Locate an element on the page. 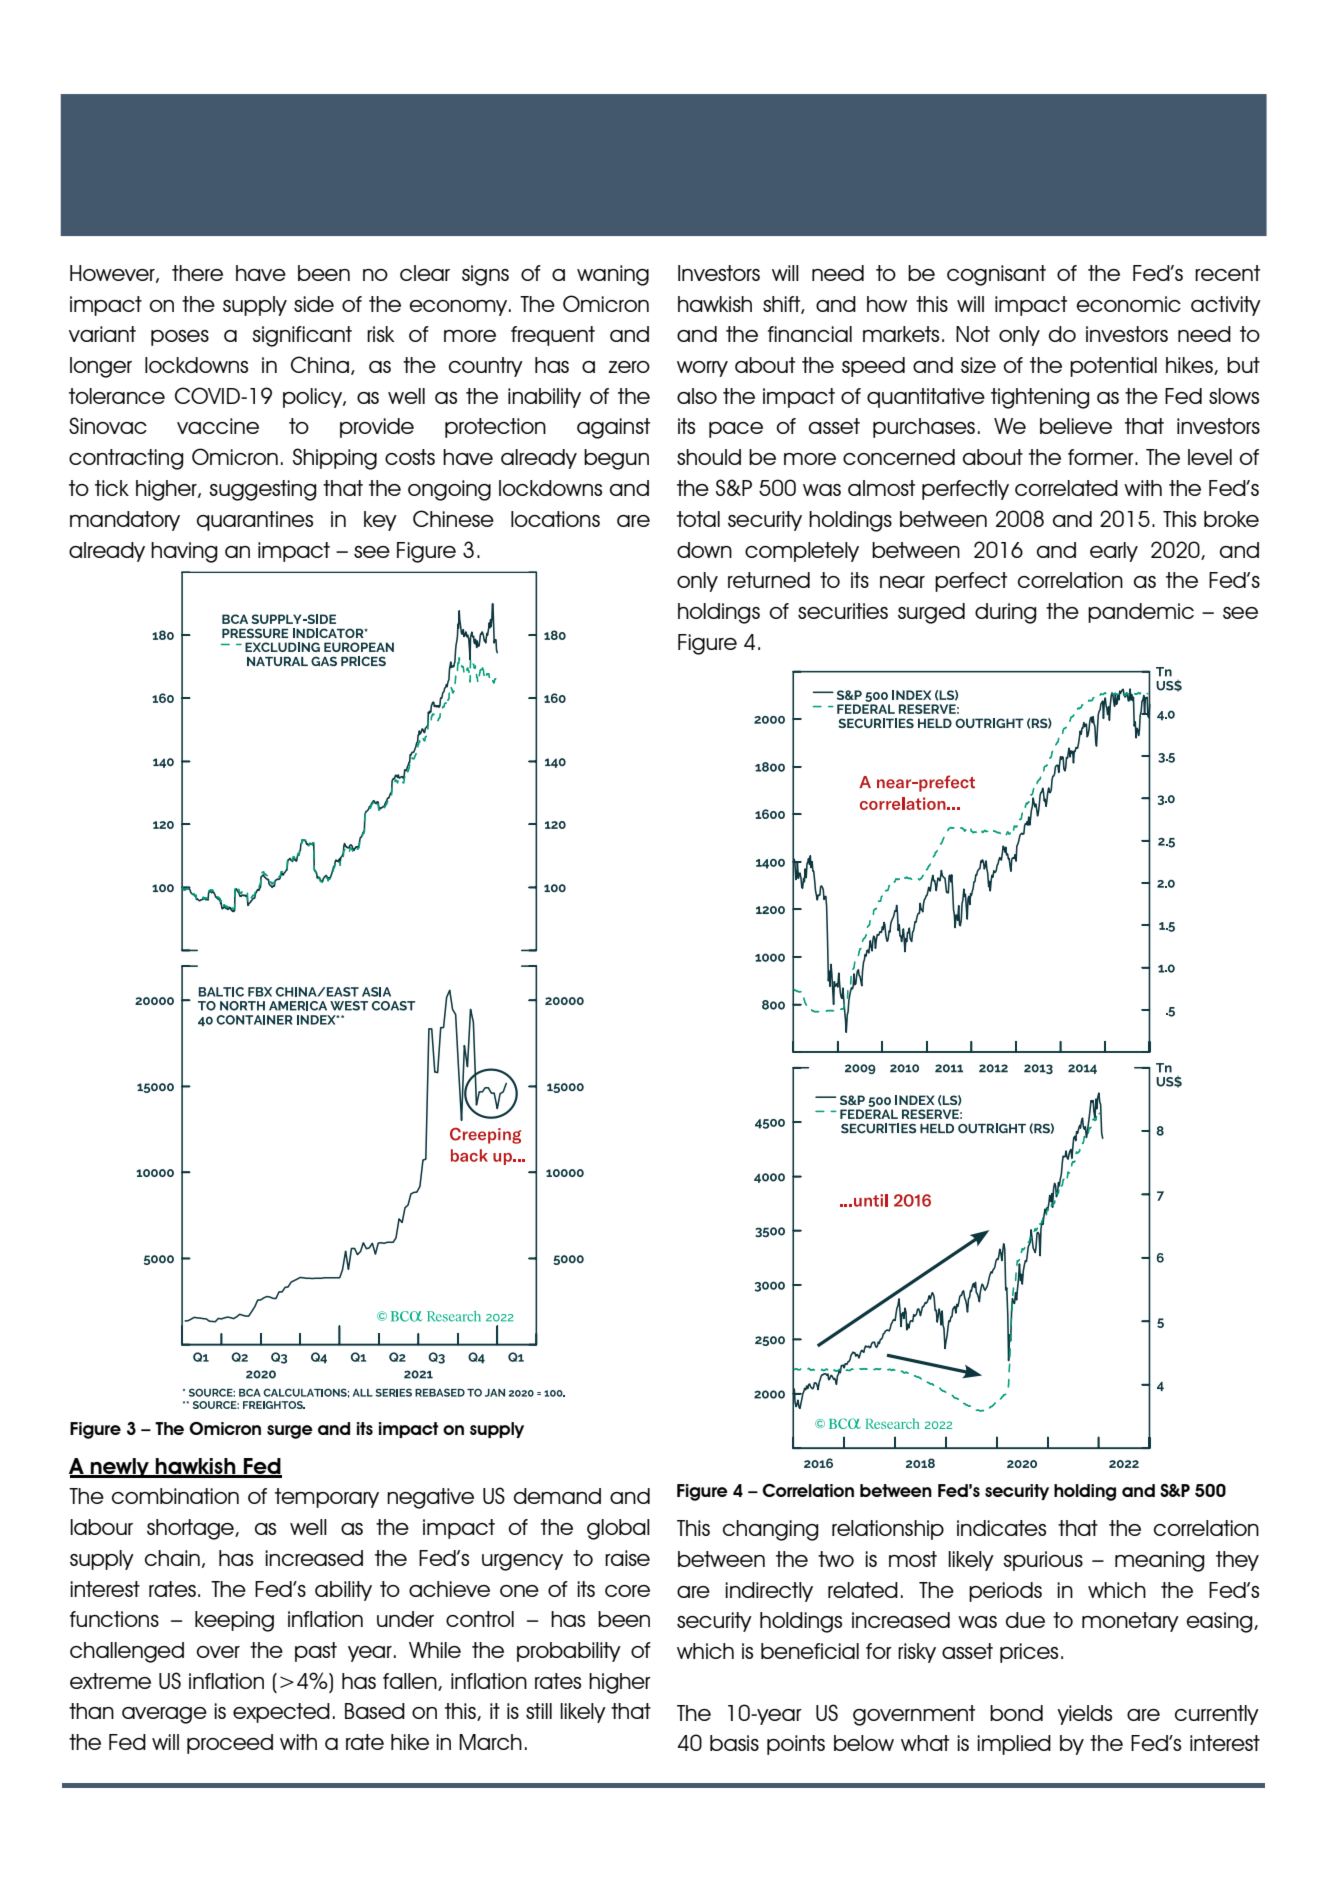 Image resolution: width=1328 pixels, height=1878 pixels. newly is located at coordinates (119, 1468).
